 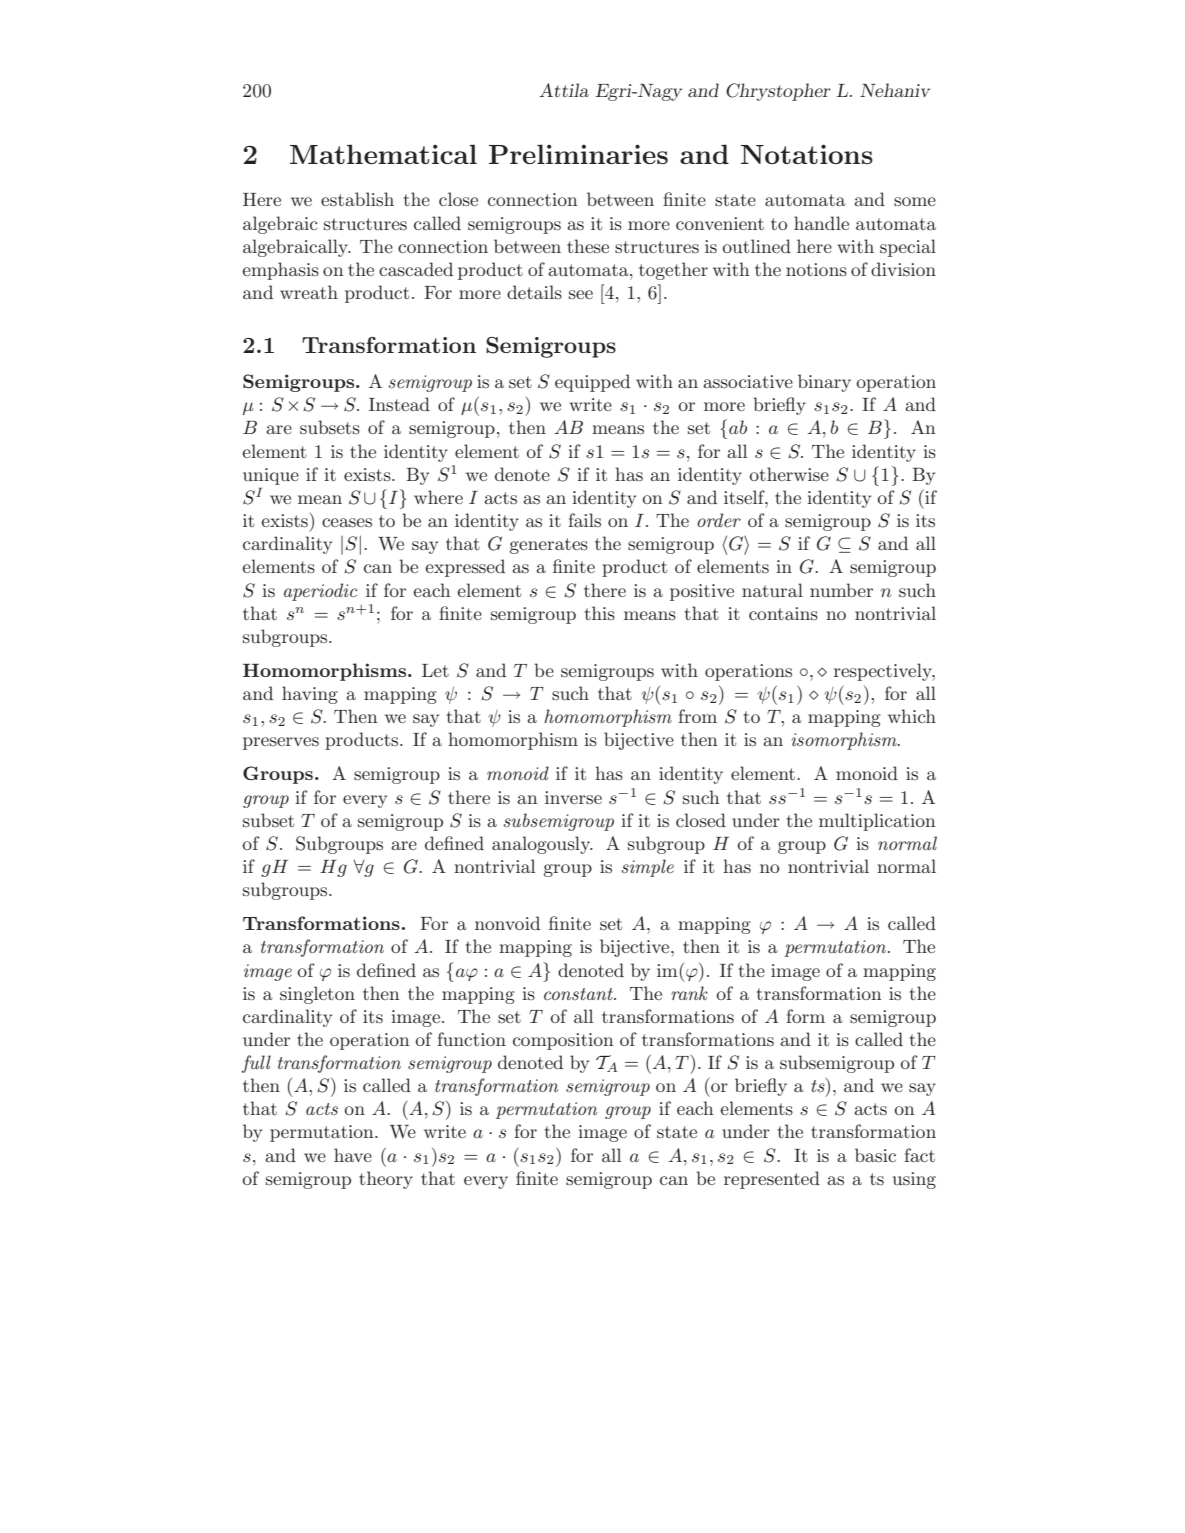 What do you see at coordinates (789, 474) in the document?
I see `otherwise` at bounding box center [789, 474].
